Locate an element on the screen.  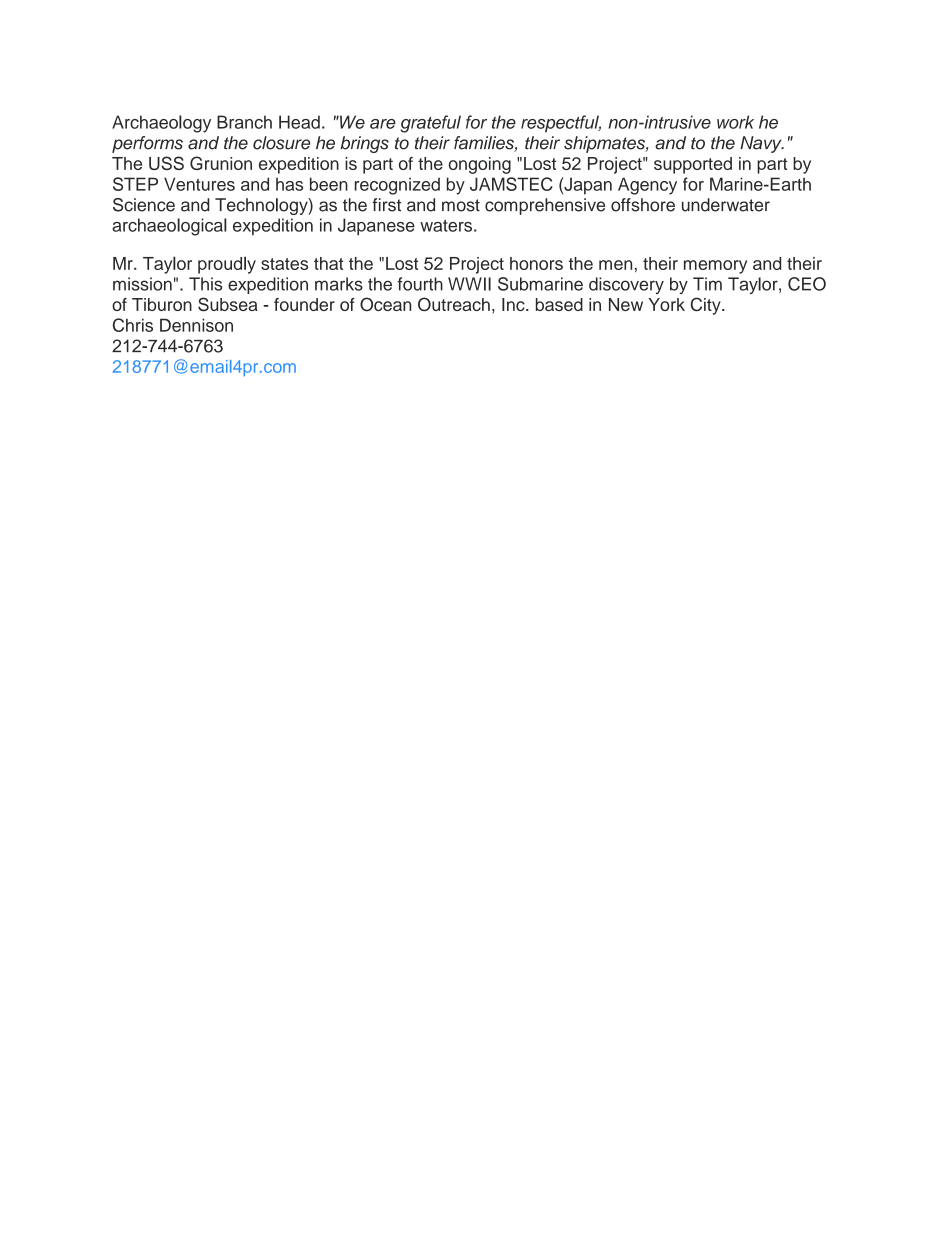
archaeological is located at coordinates (169, 227).
